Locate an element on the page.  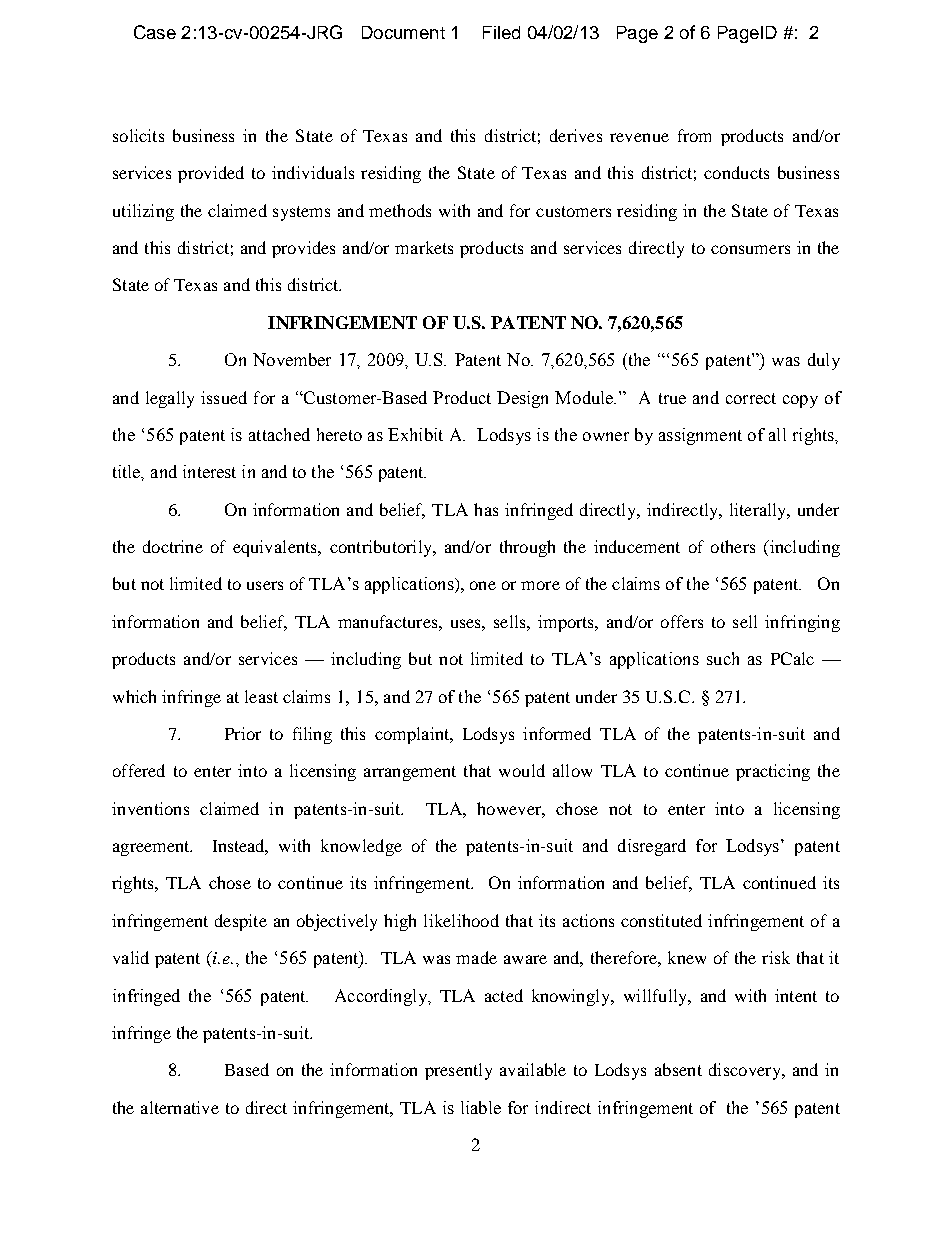
one is located at coordinates (483, 585).
